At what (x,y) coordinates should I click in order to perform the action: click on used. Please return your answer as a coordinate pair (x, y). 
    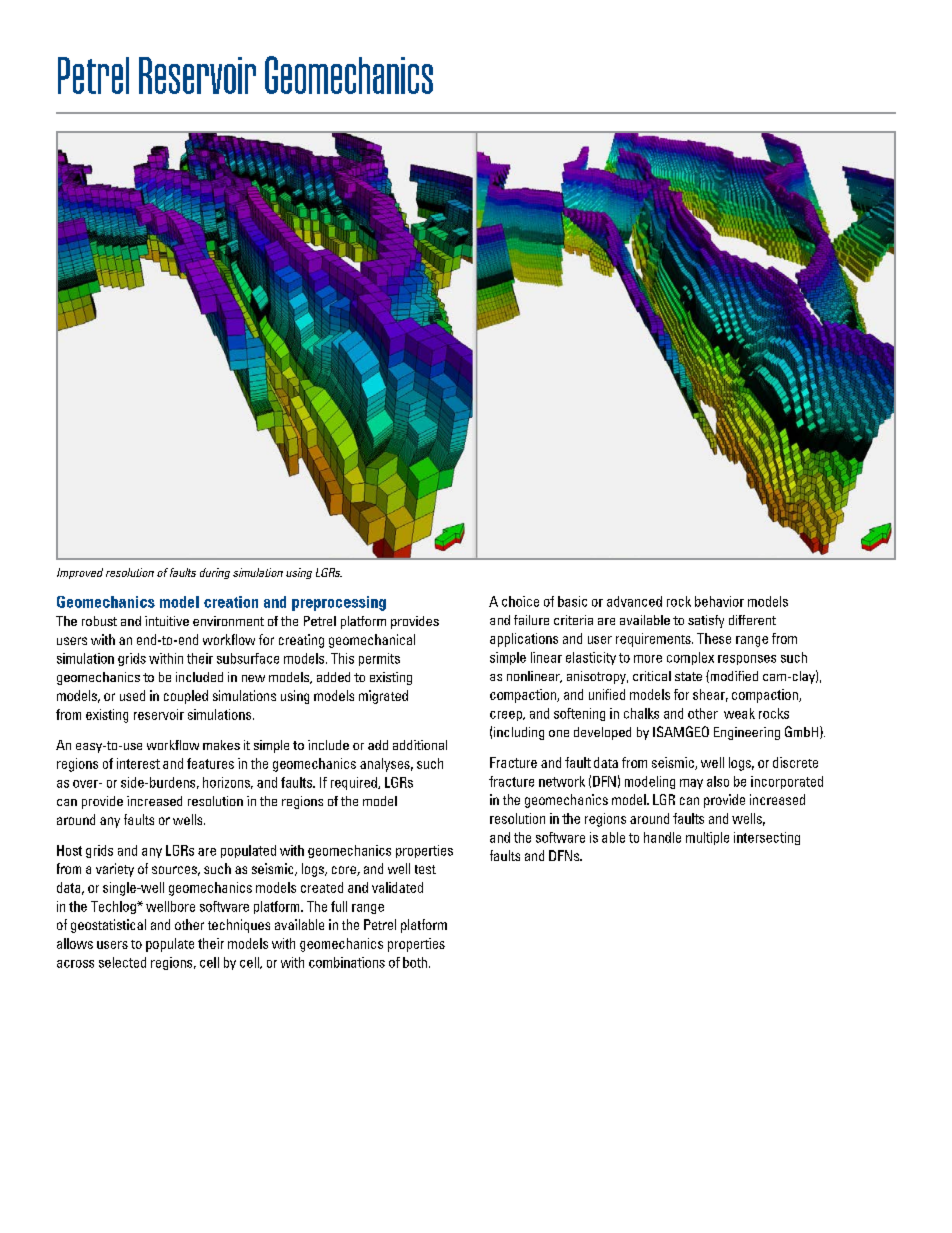
    Looking at the image, I should click on (132, 695).
